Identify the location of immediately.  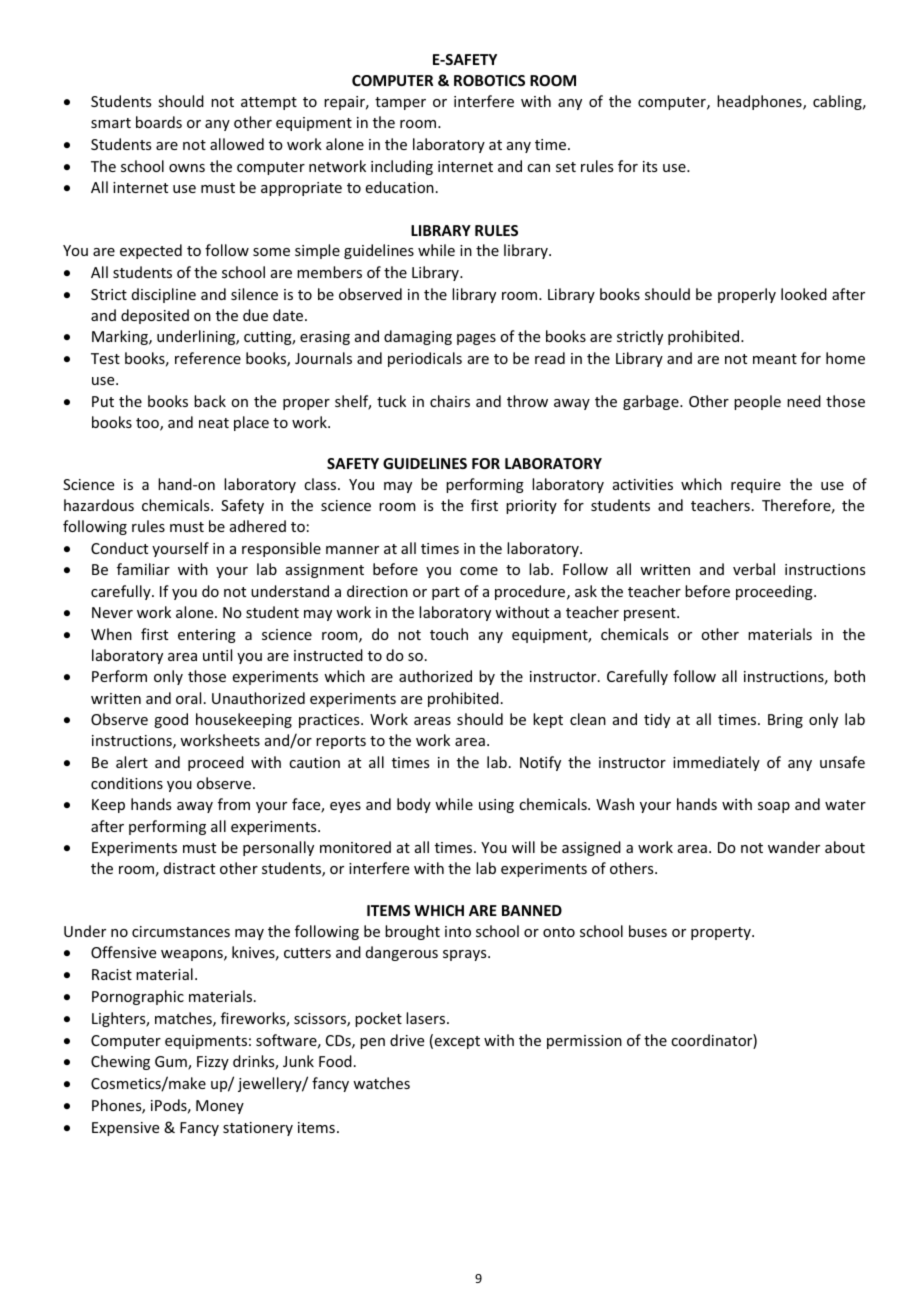
(716, 763).
